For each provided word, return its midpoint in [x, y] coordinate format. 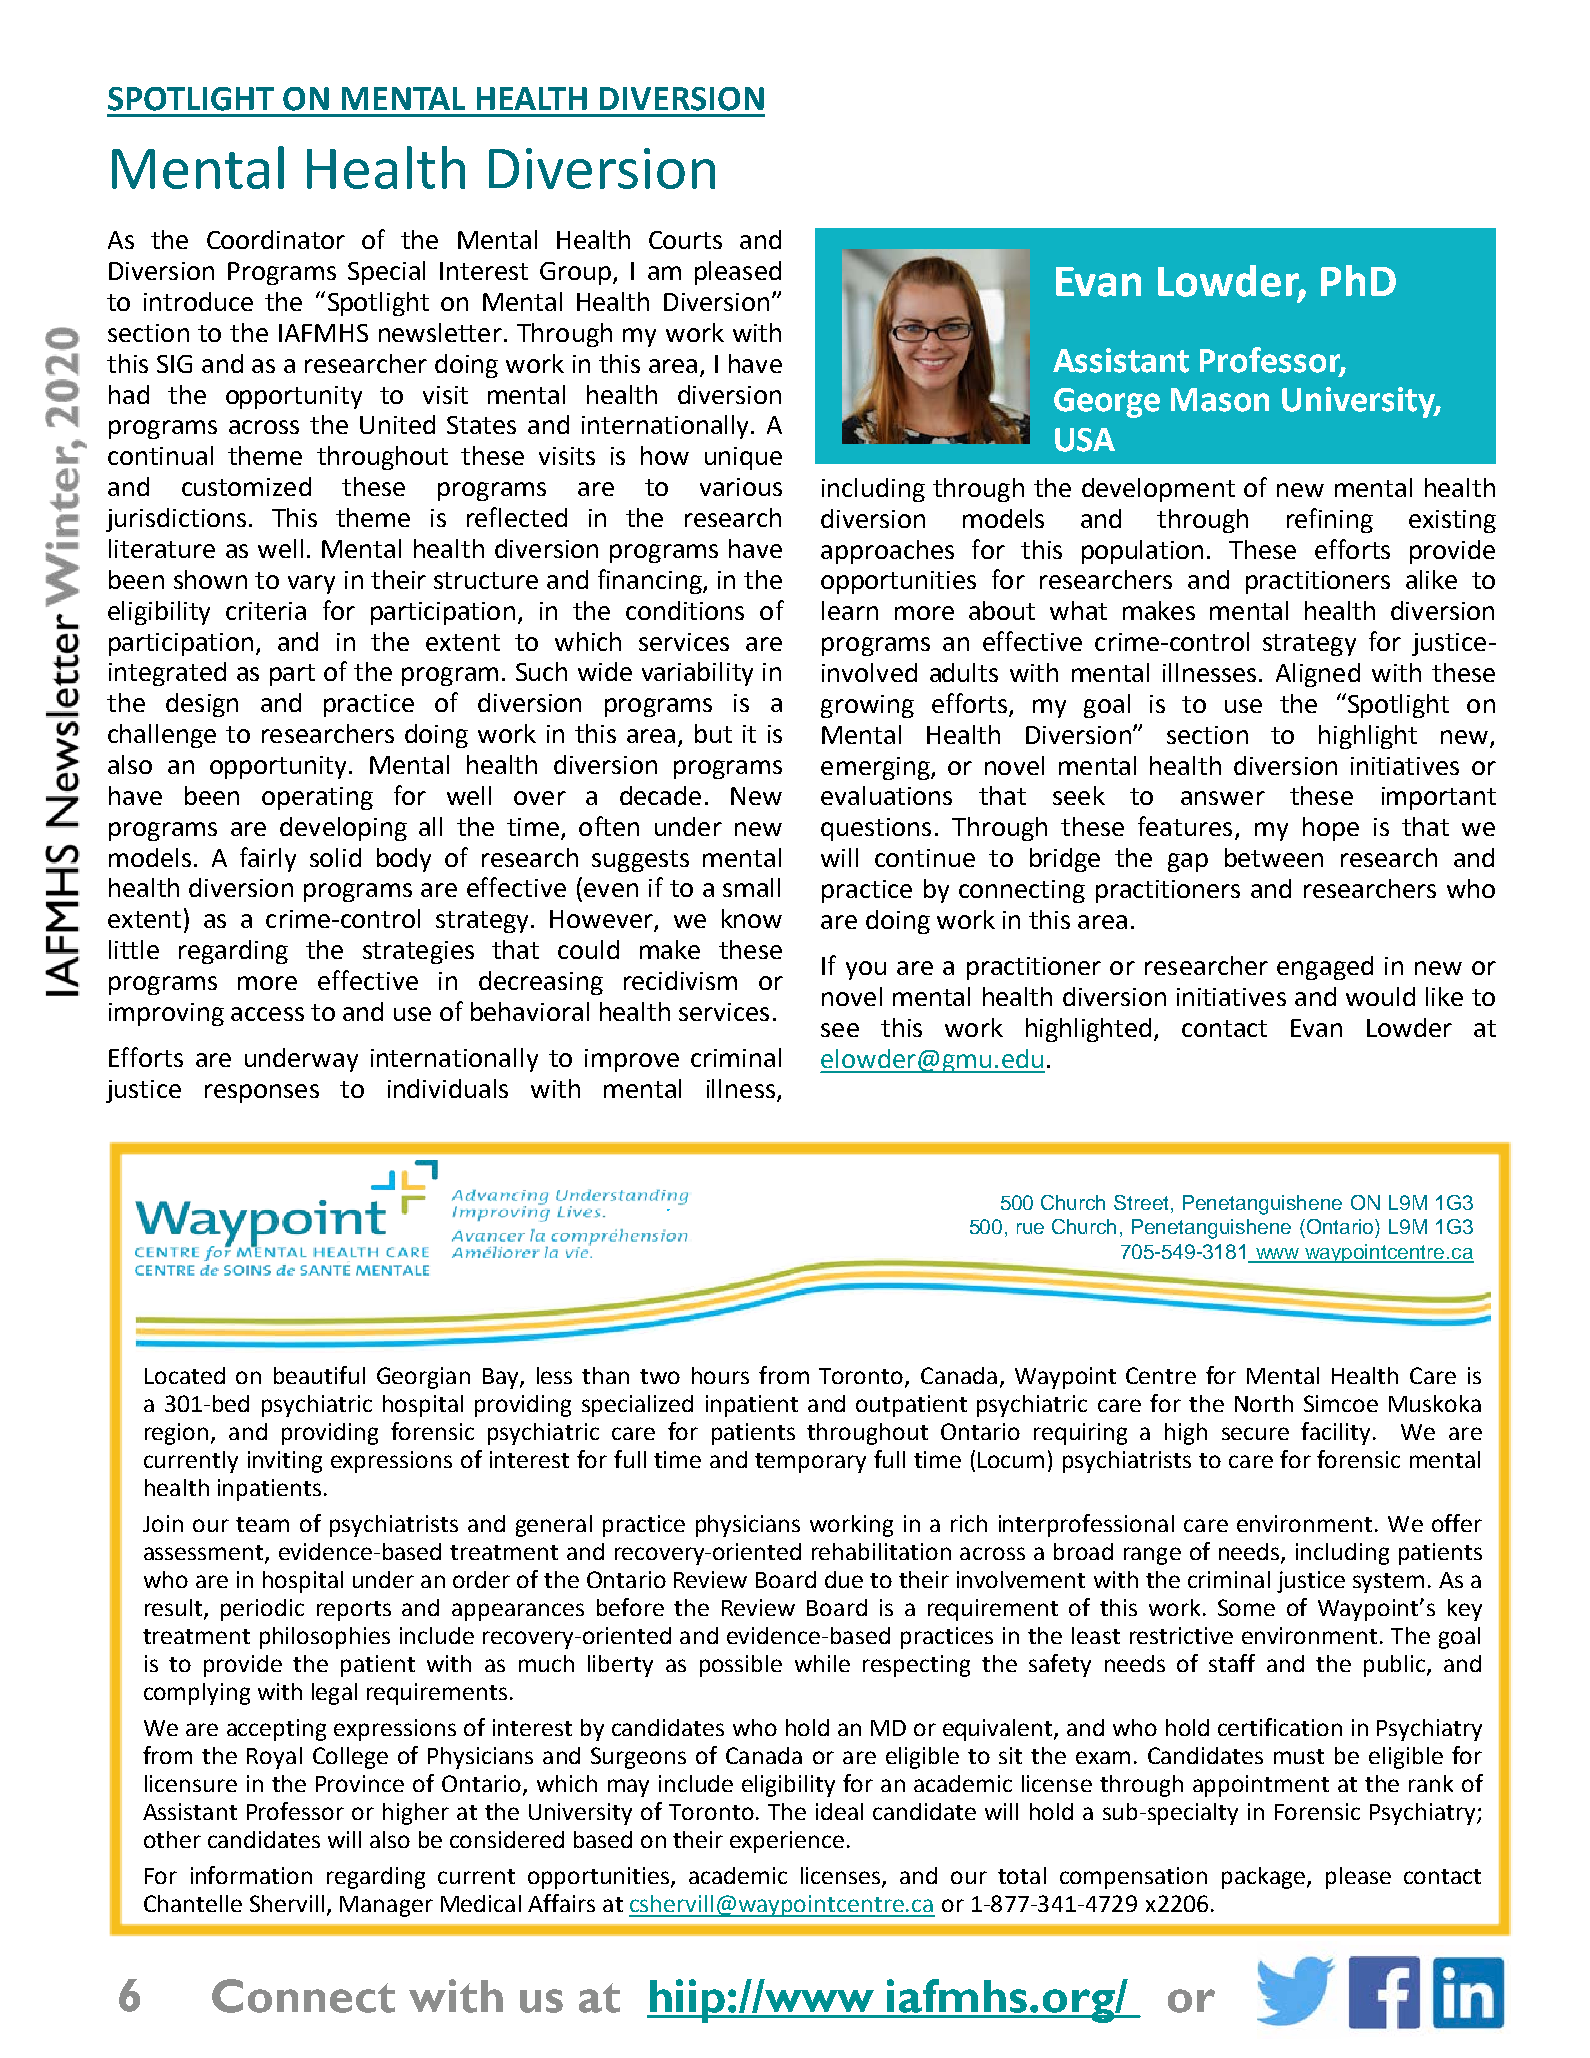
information [251, 1875]
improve [632, 1060]
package [1265, 1878]
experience [787, 1842]
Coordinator [276, 239]
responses [262, 1093]
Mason [1220, 400]
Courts [685, 240]
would [1380, 996]
